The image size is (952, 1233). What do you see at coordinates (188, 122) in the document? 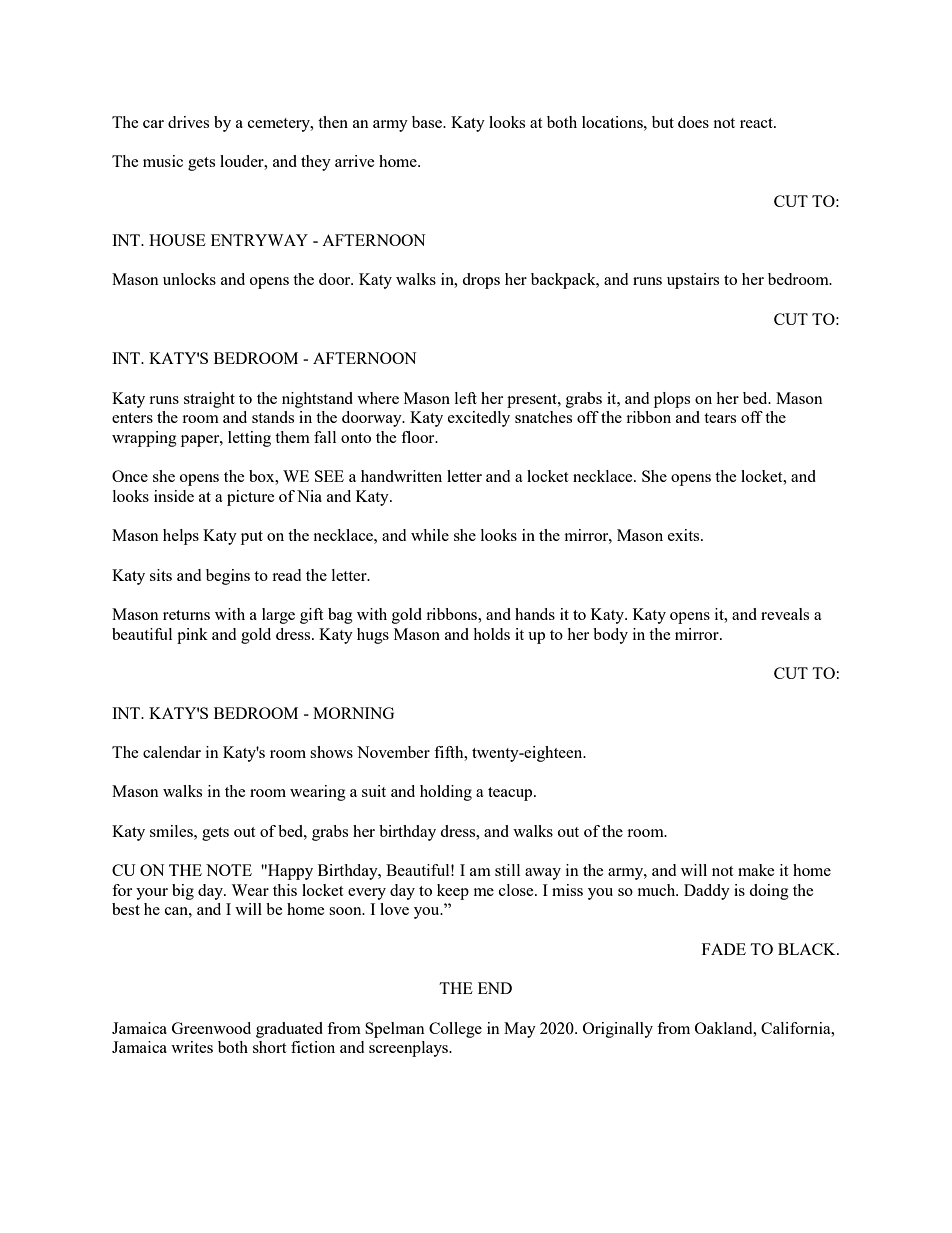
I see `drives` at bounding box center [188, 122].
